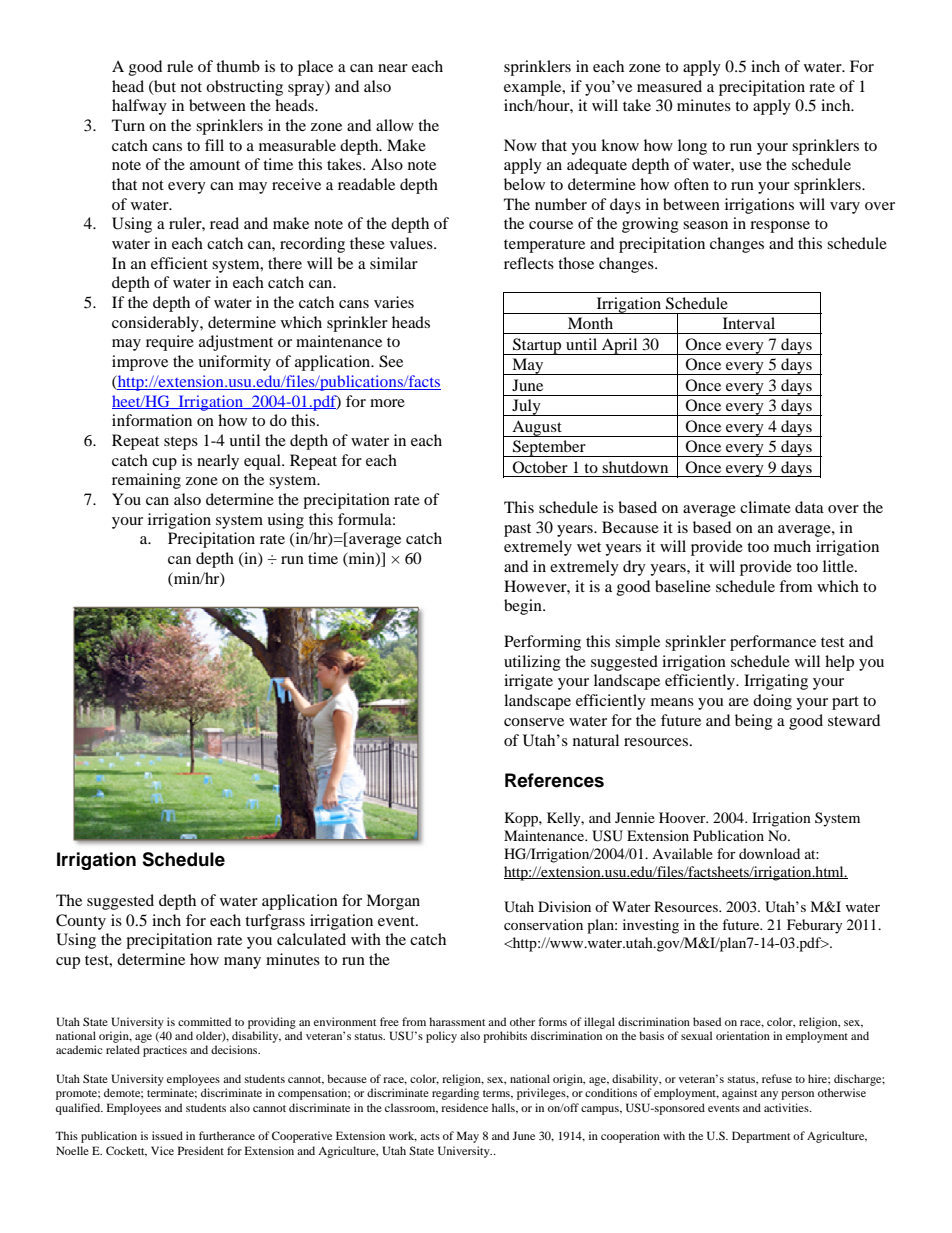  Describe the element at coordinates (537, 428) in the screenshot. I see `August` at that location.
